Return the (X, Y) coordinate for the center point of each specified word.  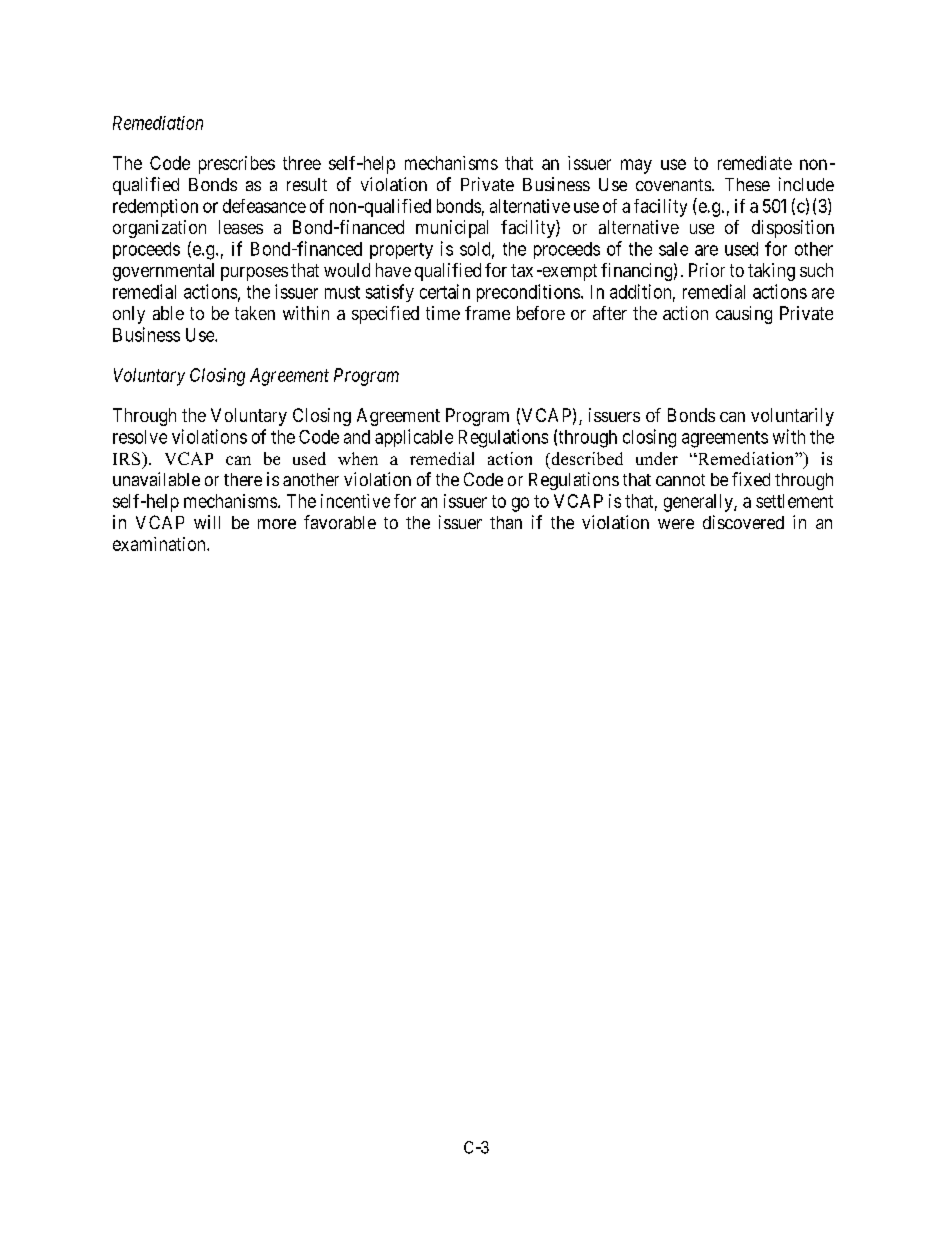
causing (744, 315)
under (657, 458)
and (357, 437)
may (636, 166)
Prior (707, 270)
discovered (743, 522)
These (747, 184)
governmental (163, 272)
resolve (140, 437)
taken (255, 313)
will (207, 522)
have (393, 270)
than (506, 522)
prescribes (237, 165)
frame (487, 313)
